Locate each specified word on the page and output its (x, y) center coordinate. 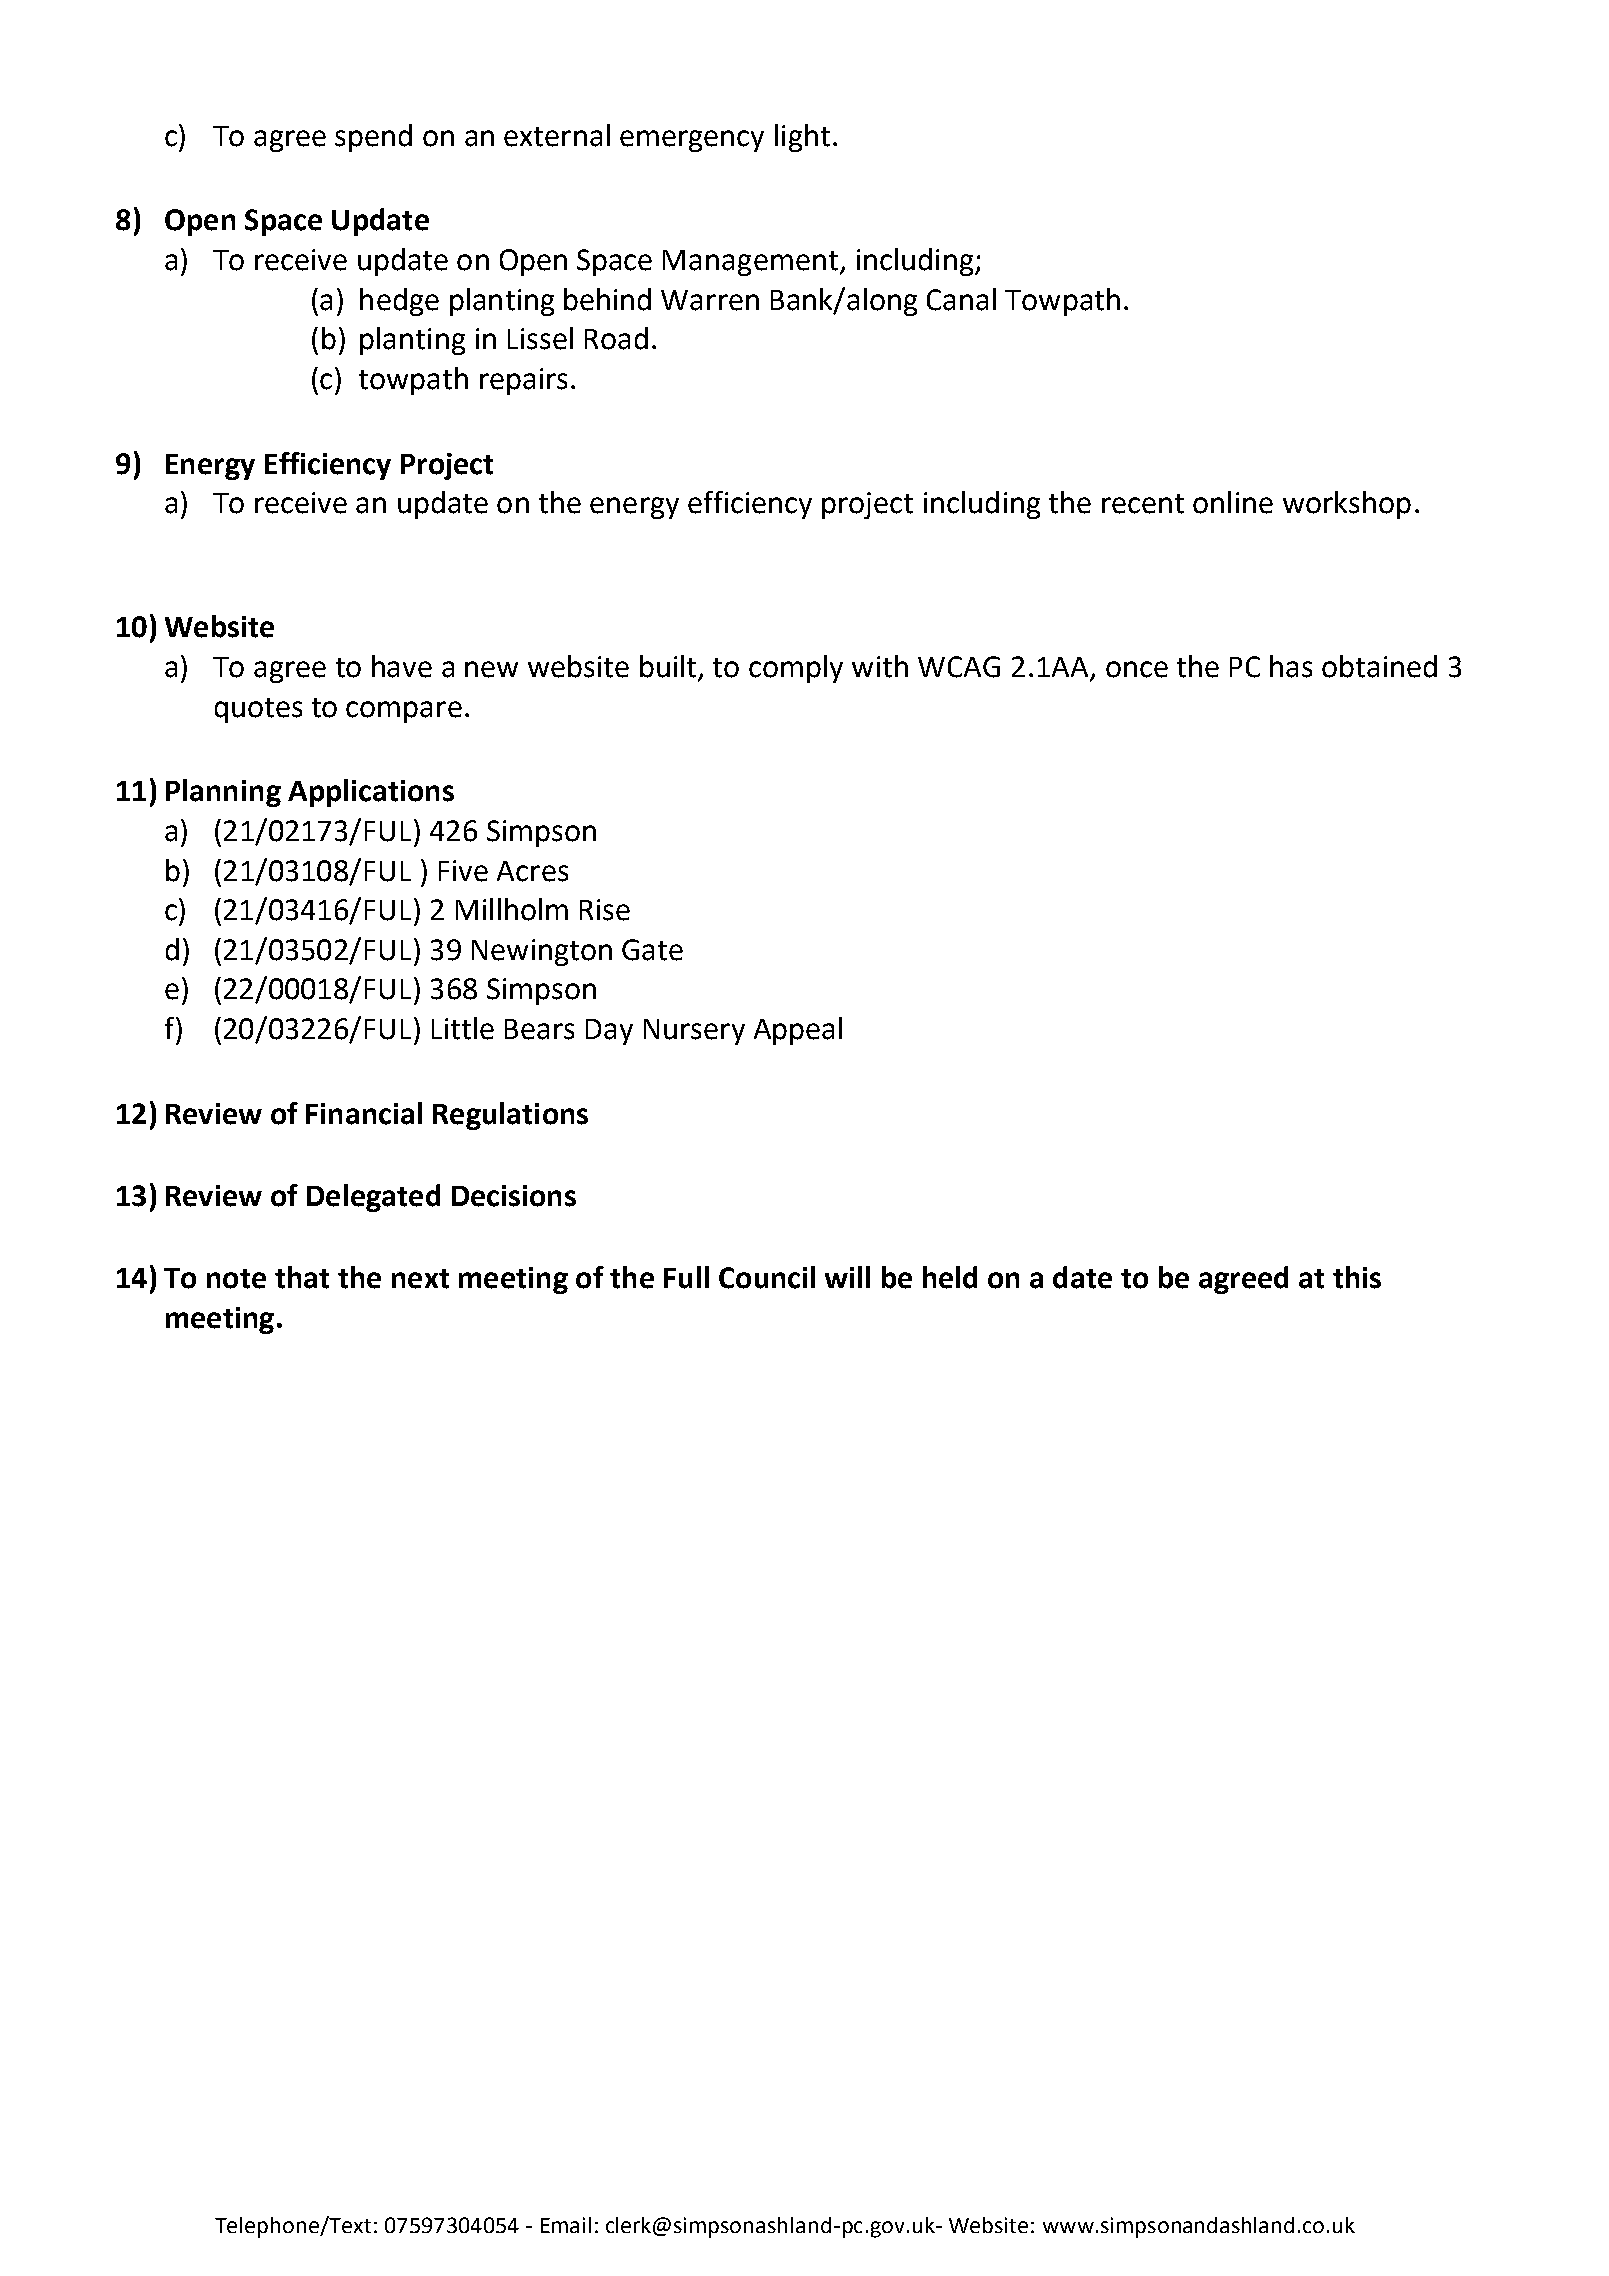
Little (463, 1028)
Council (767, 1277)
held (950, 1277)
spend (373, 138)
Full (686, 1277)
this (1357, 1277)
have (402, 666)
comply (796, 669)
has (1291, 666)
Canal (961, 299)
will (847, 1277)
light (802, 138)
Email (566, 2225)
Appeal (798, 1031)
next (420, 1279)
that (302, 1277)
